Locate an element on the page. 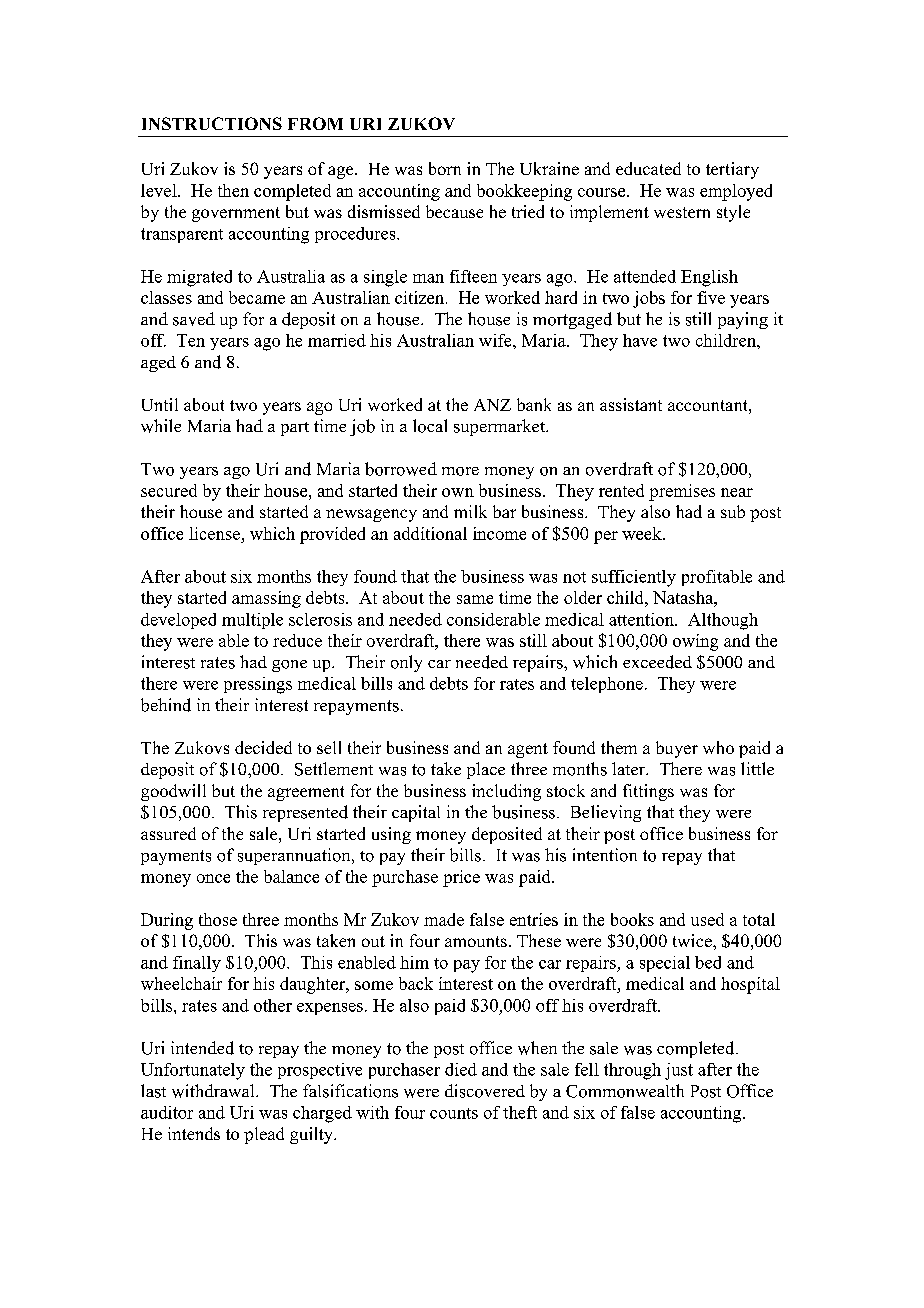 The width and height of the page is (924, 1308). counts is located at coordinates (454, 1113).
